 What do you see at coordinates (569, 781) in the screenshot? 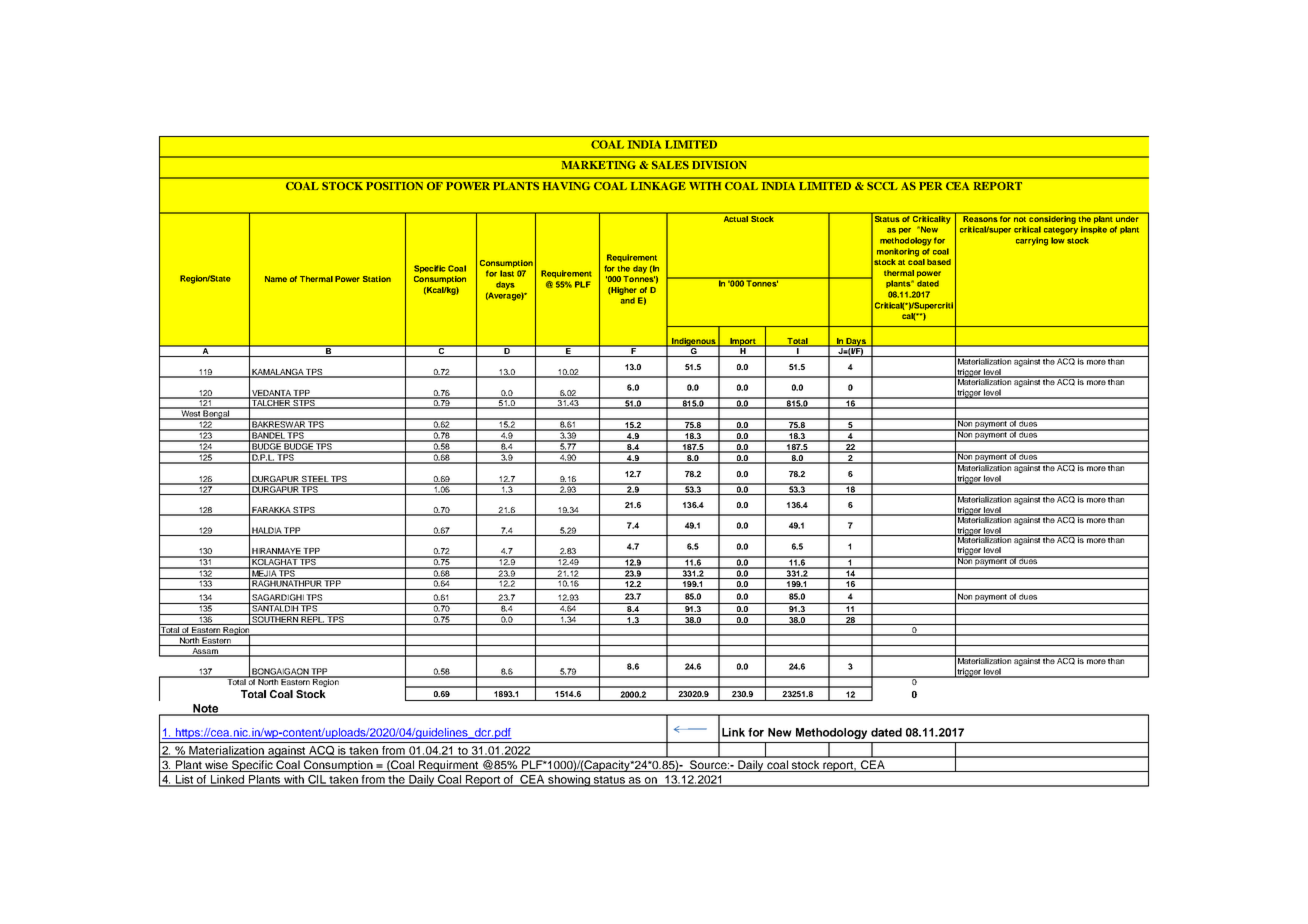
I see `showing` at bounding box center [569, 781].
